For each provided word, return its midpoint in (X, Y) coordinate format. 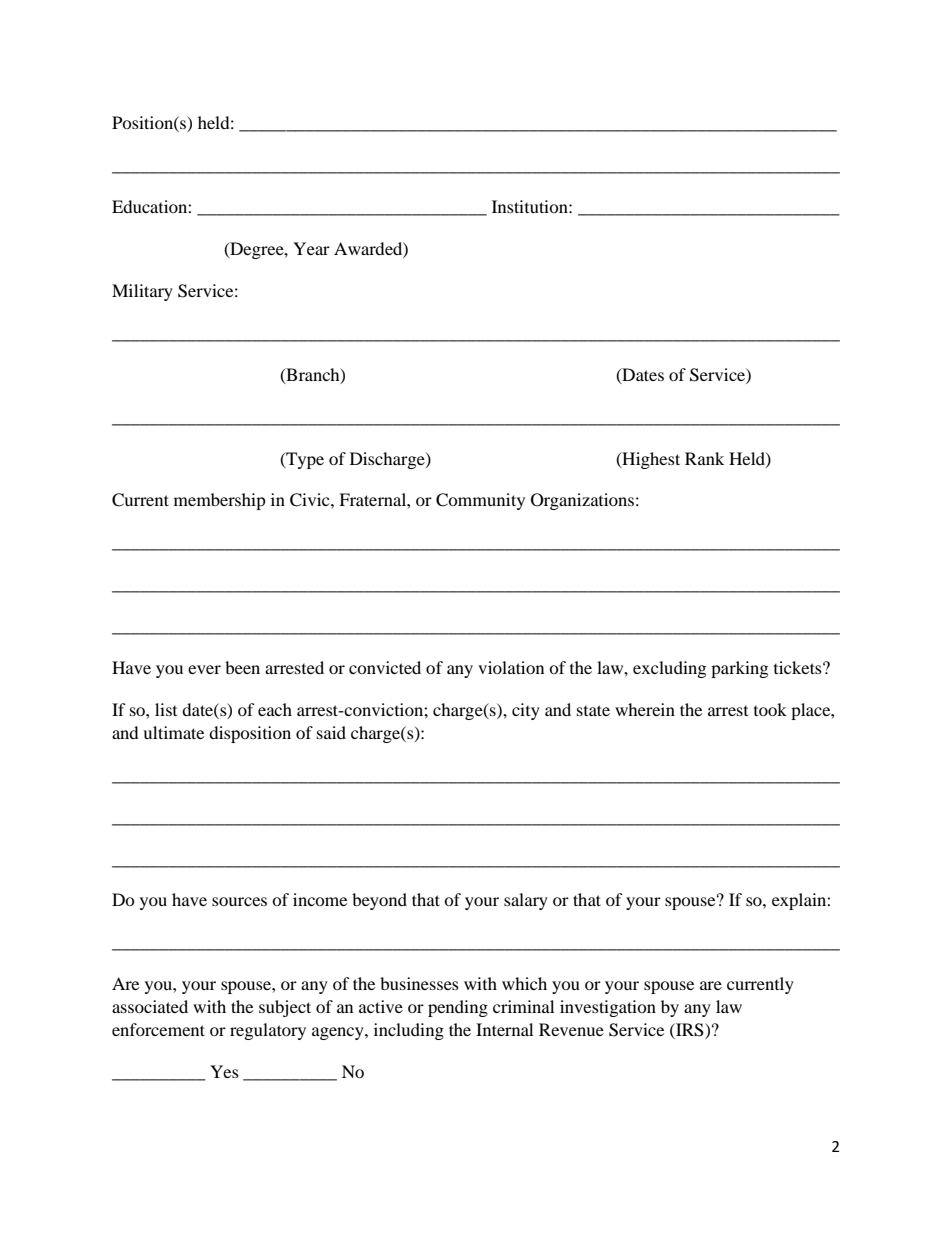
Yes (224, 1071)
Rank (704, 458)
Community (480, 501)
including (409, 1031)
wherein (645, 709)
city (526, 711)
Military (142, 292)
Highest (650, 460)
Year (311, 248)
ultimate (173, 732)
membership (220, 501)
